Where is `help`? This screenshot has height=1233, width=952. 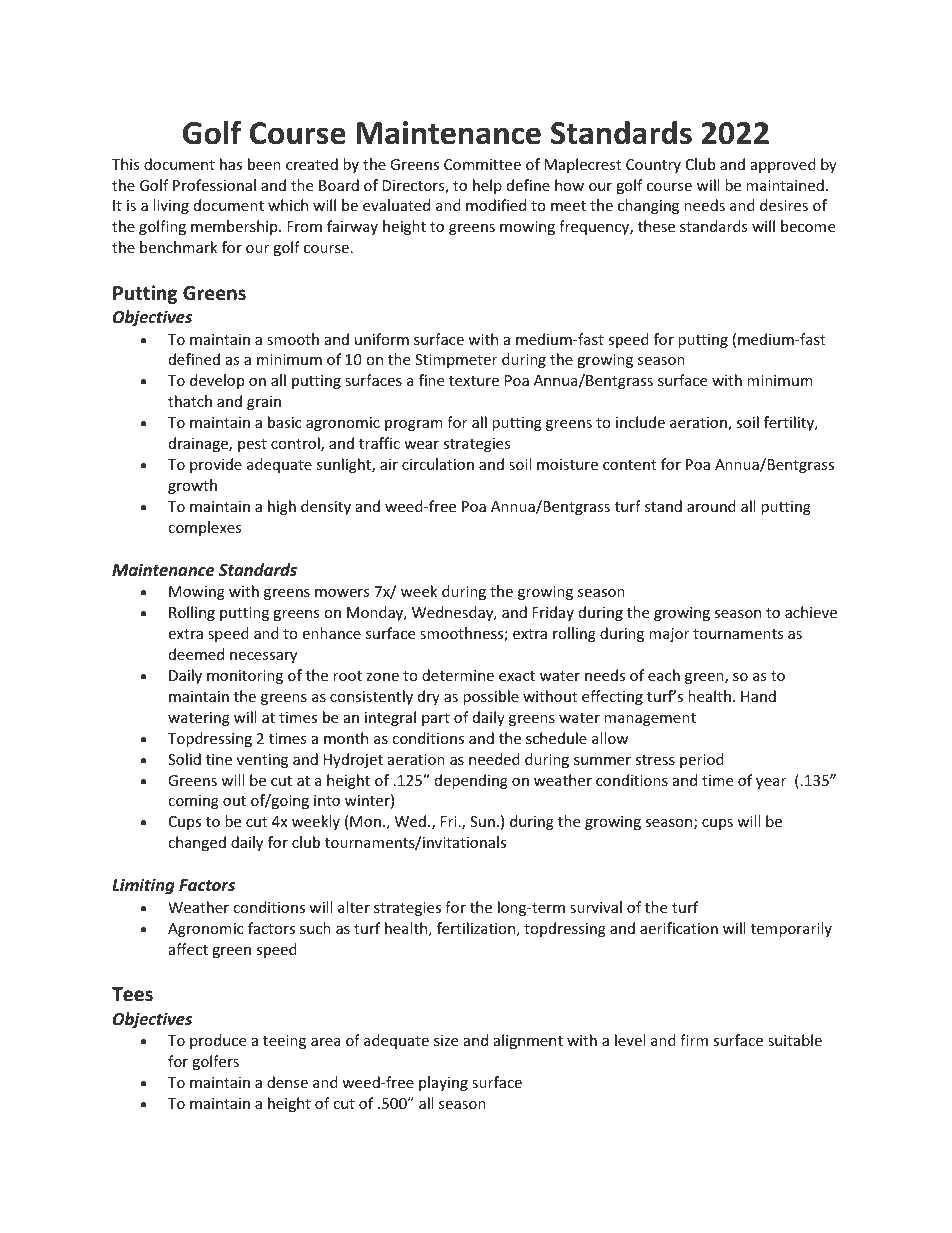
help is located at coordinates (487, 186).
